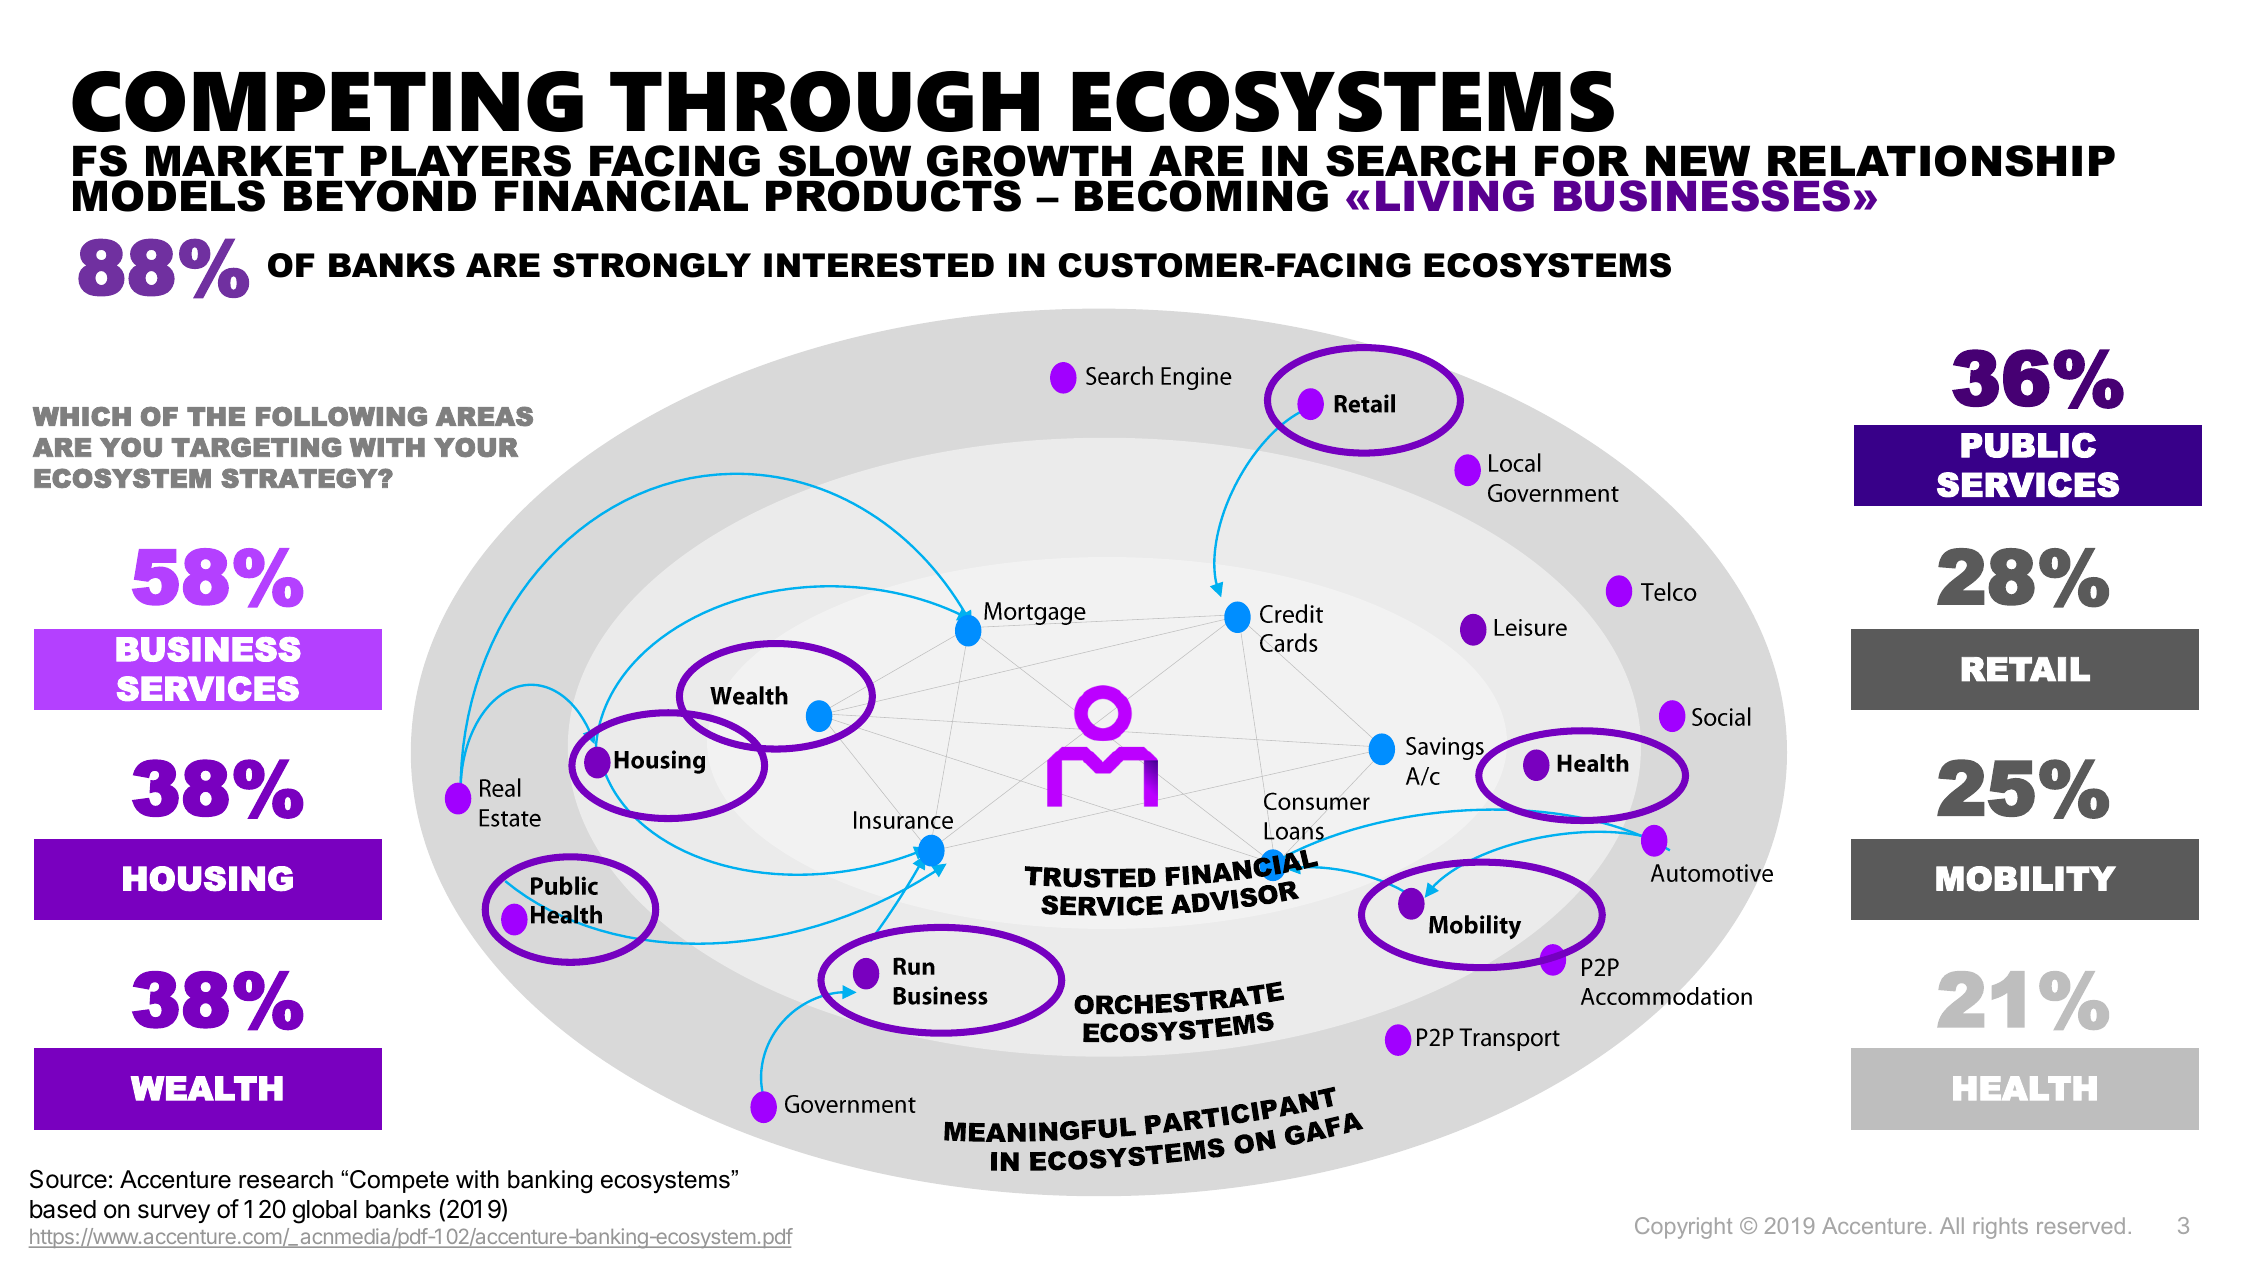  Describe the element at coordinates (2026, 879) in the screenshot. I see `MOBILITY` at that location.
